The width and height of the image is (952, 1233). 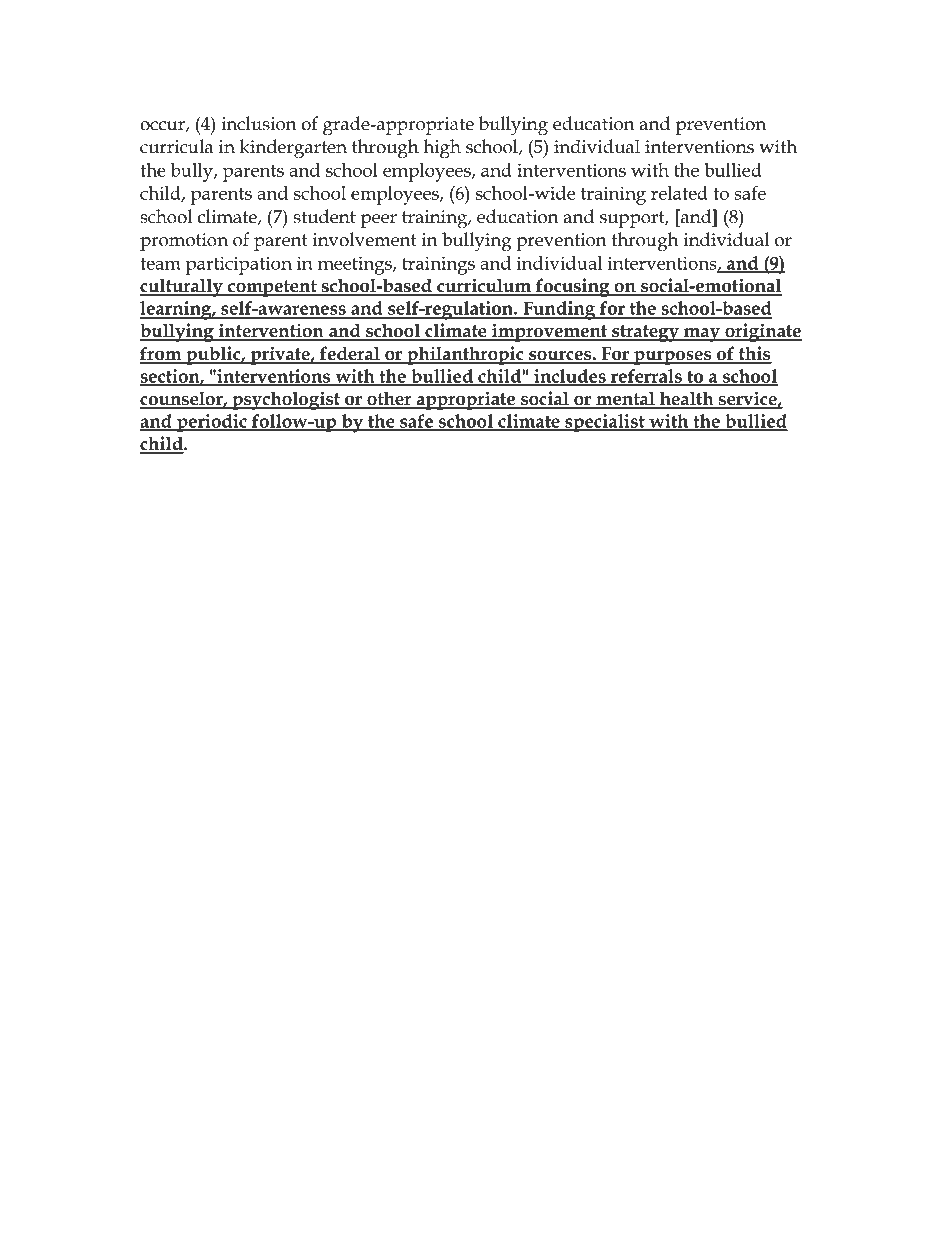 I want to click on inclusion, so click(x=259, y=123).
